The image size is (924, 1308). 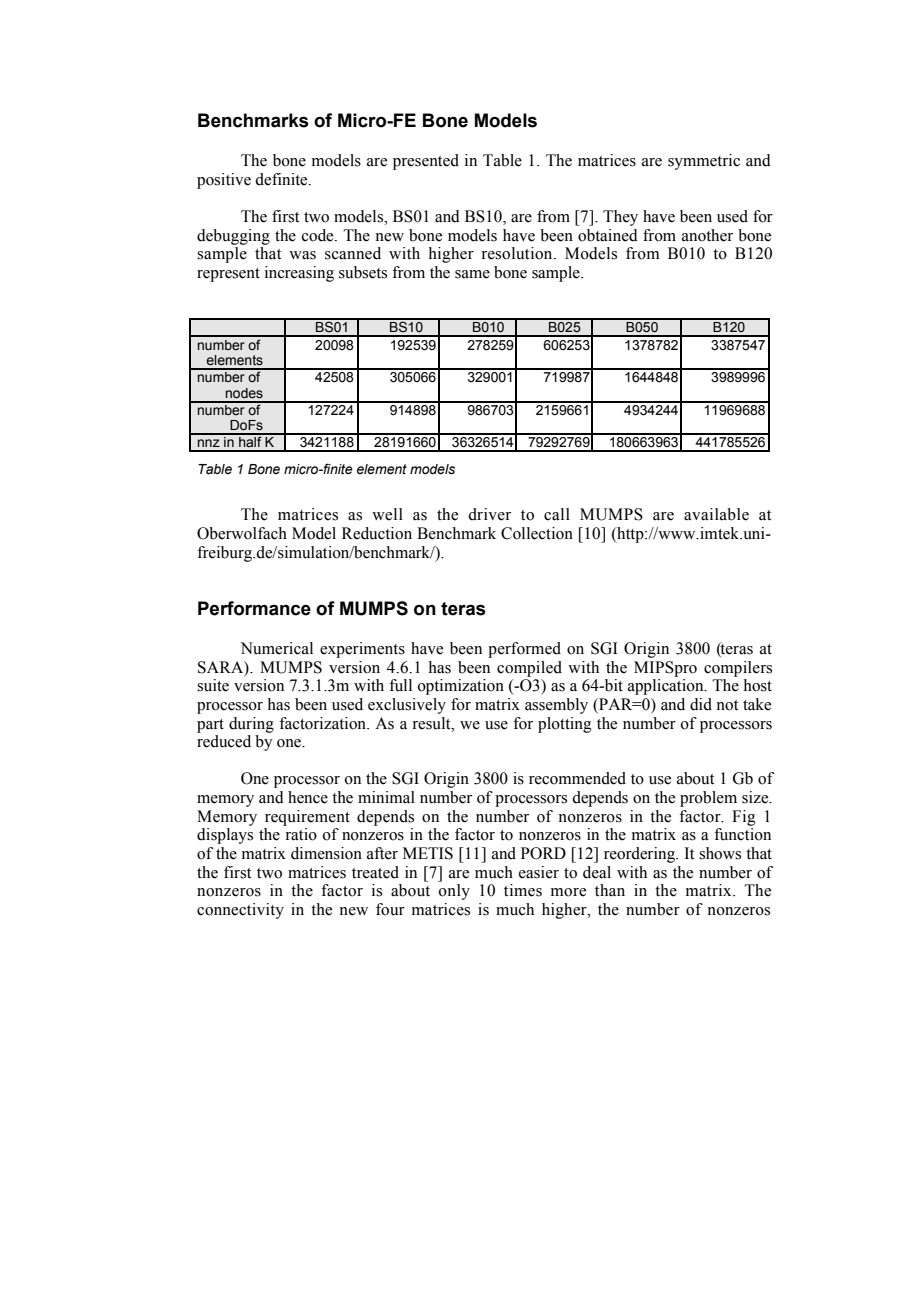 What do you see at coordinates (716, 514) in the page?
I see `available` at bounding box center [716, 514].
